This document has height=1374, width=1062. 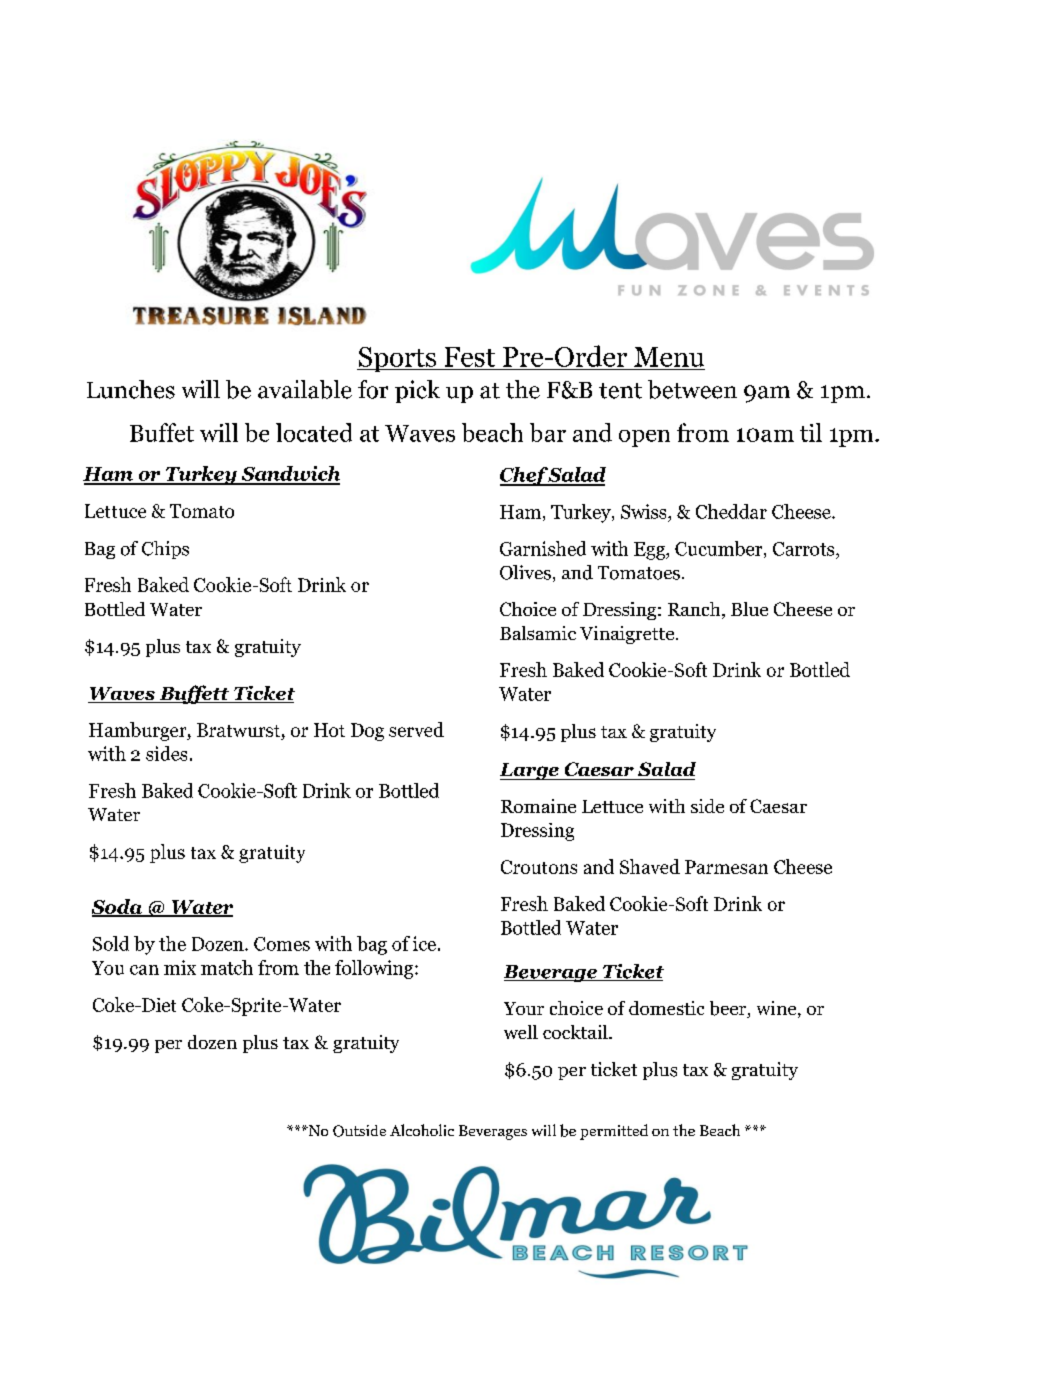 What do you see at coordinates (118, 908) in the document?
I see `Soda` at bounding box center [118, 908].
